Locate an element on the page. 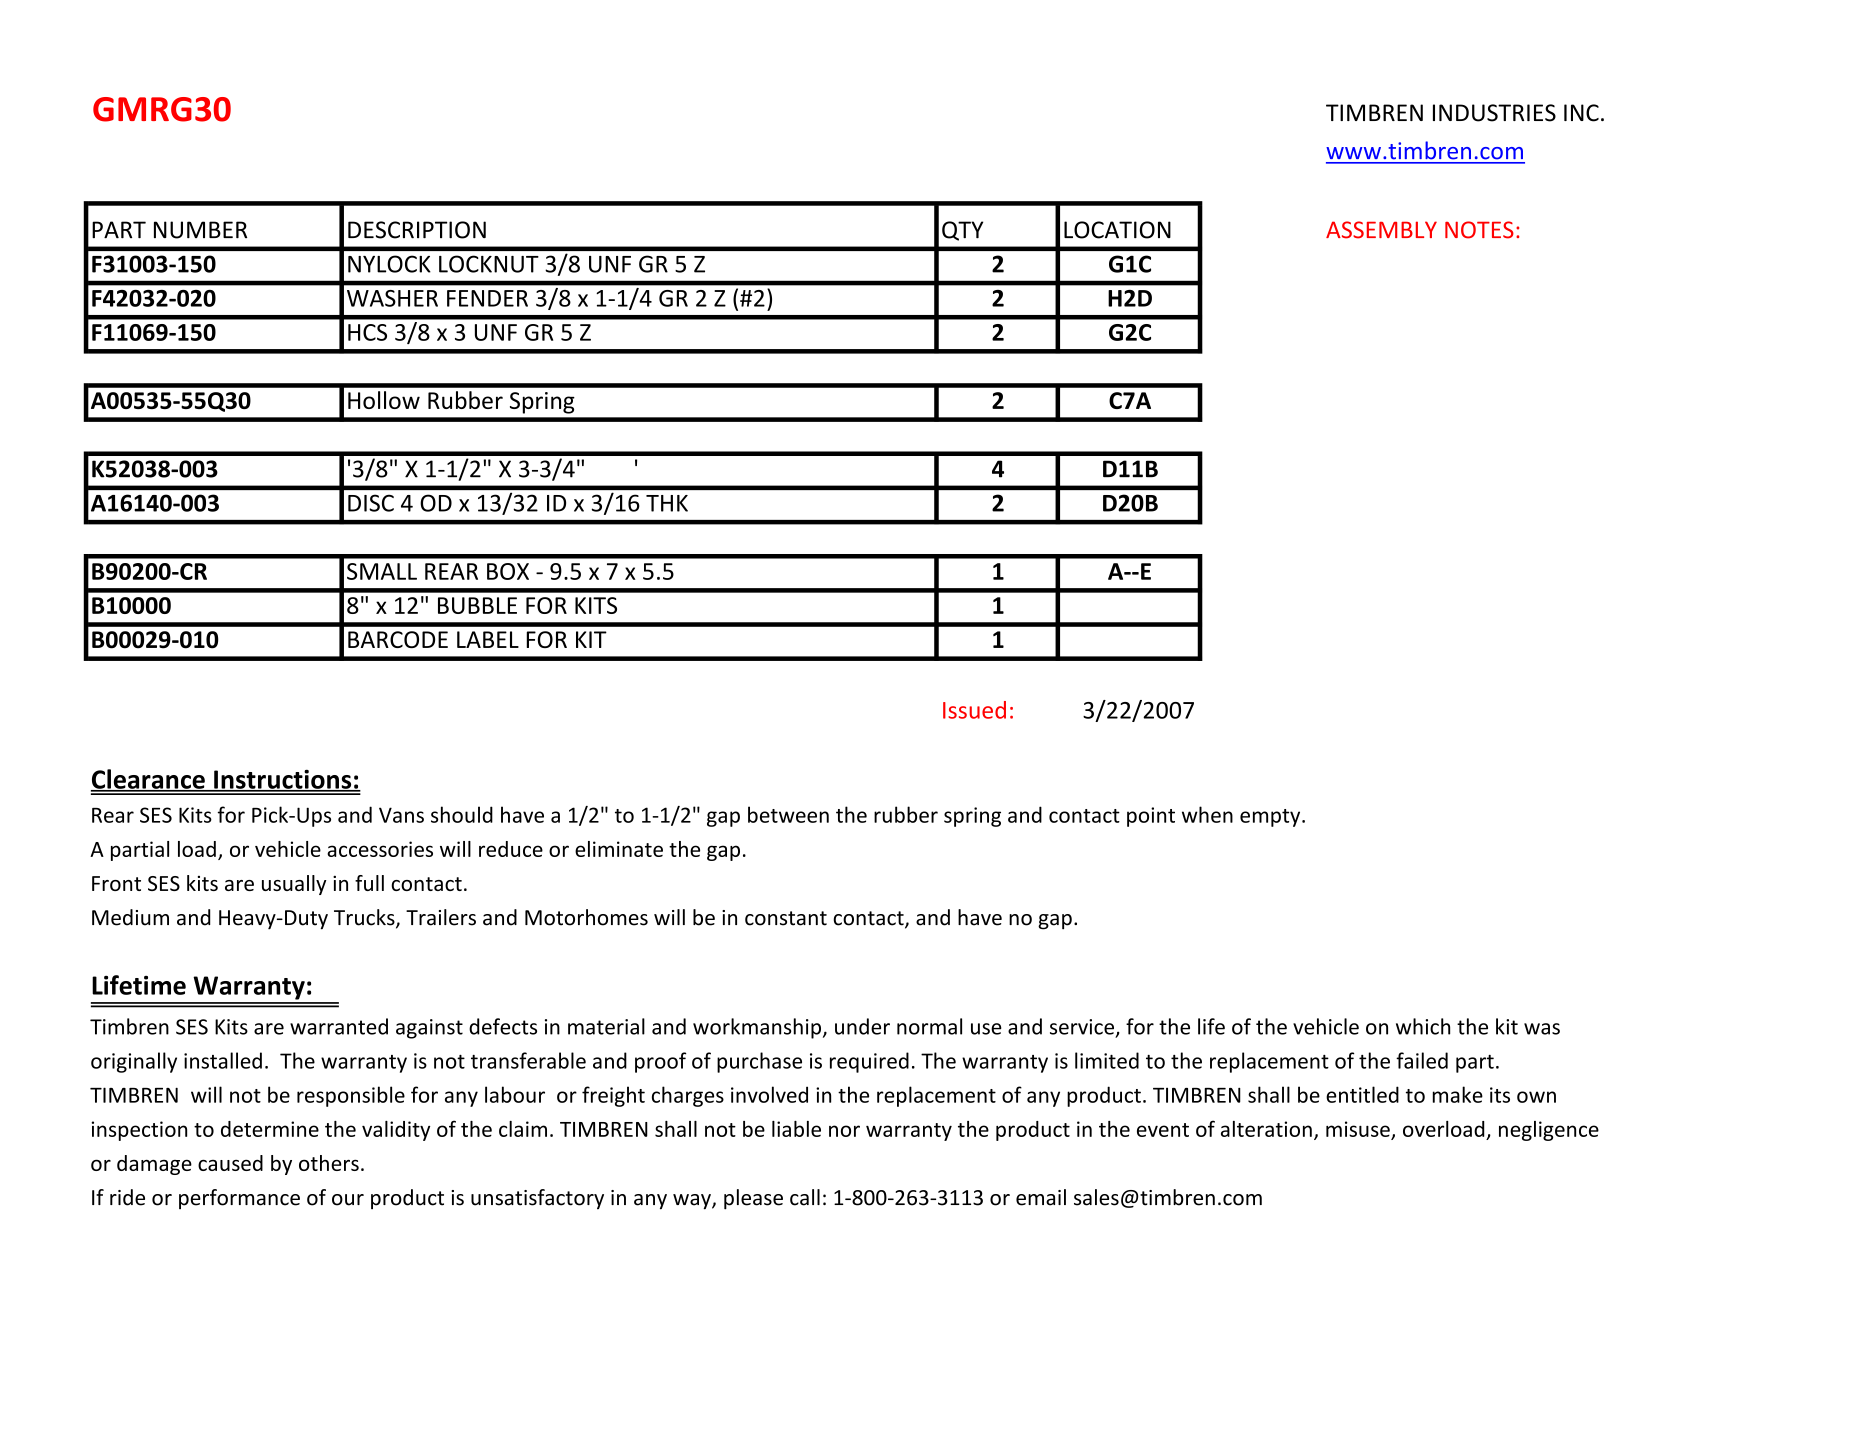 Image resolution: width=1862 pixels, height=1439 pixels. QTY is located at coordinates (962, 231).
